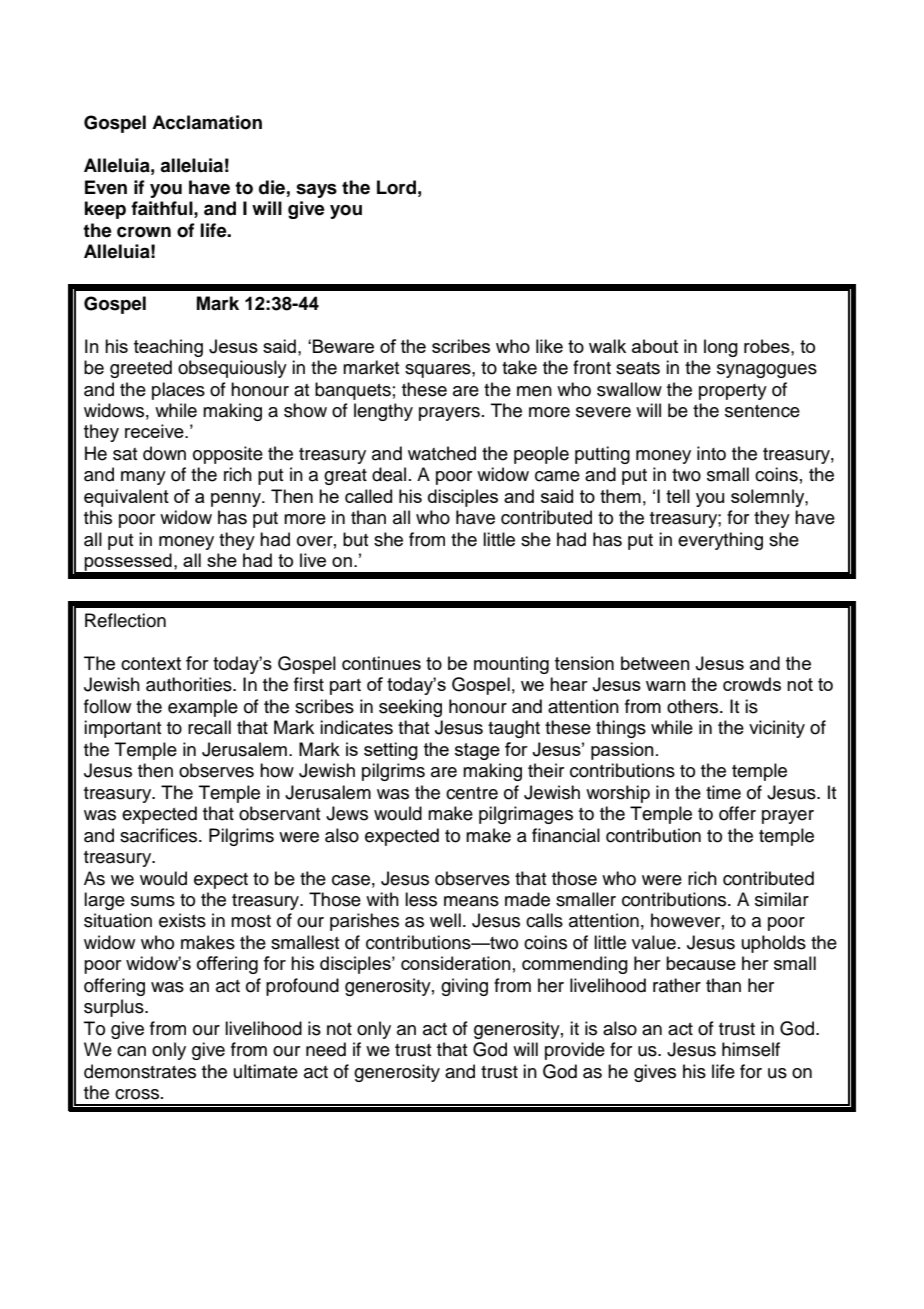  What do you see at coordinates (751, 1049) in the screenshot?
I see `himself` at bounding box center [751, 1049].
